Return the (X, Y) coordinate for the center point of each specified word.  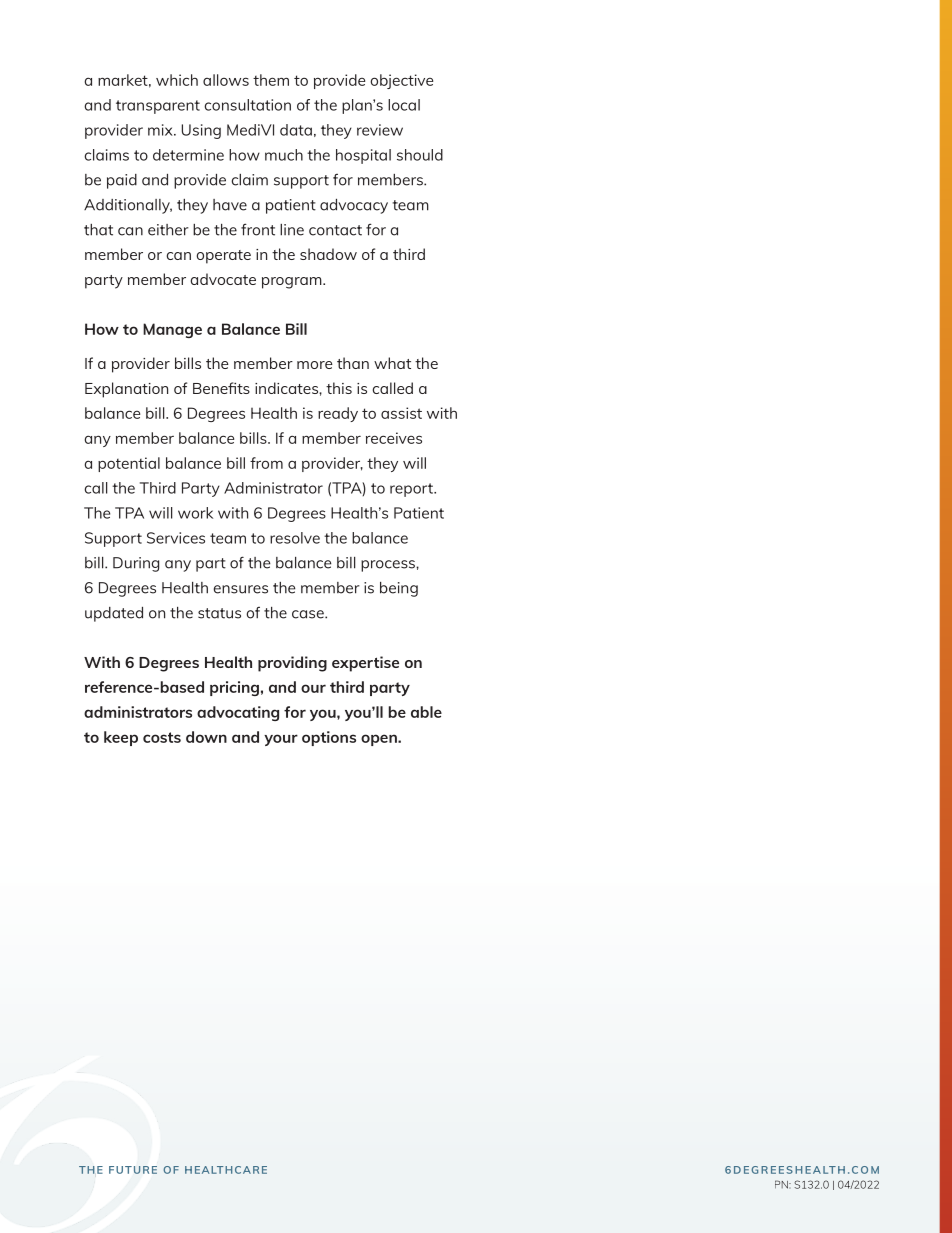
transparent (158, 107)
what (392, 363)
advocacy (354, 206)
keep (121, 738)
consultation (247, 105)
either (168, 230)
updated (114, 614)
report (412, 490)
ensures (240, 589)
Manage (172, 330)
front (258, 229)
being (399, 589)
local (404, 105)
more (315, 365)
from (266, 463)
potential (129, 464)
